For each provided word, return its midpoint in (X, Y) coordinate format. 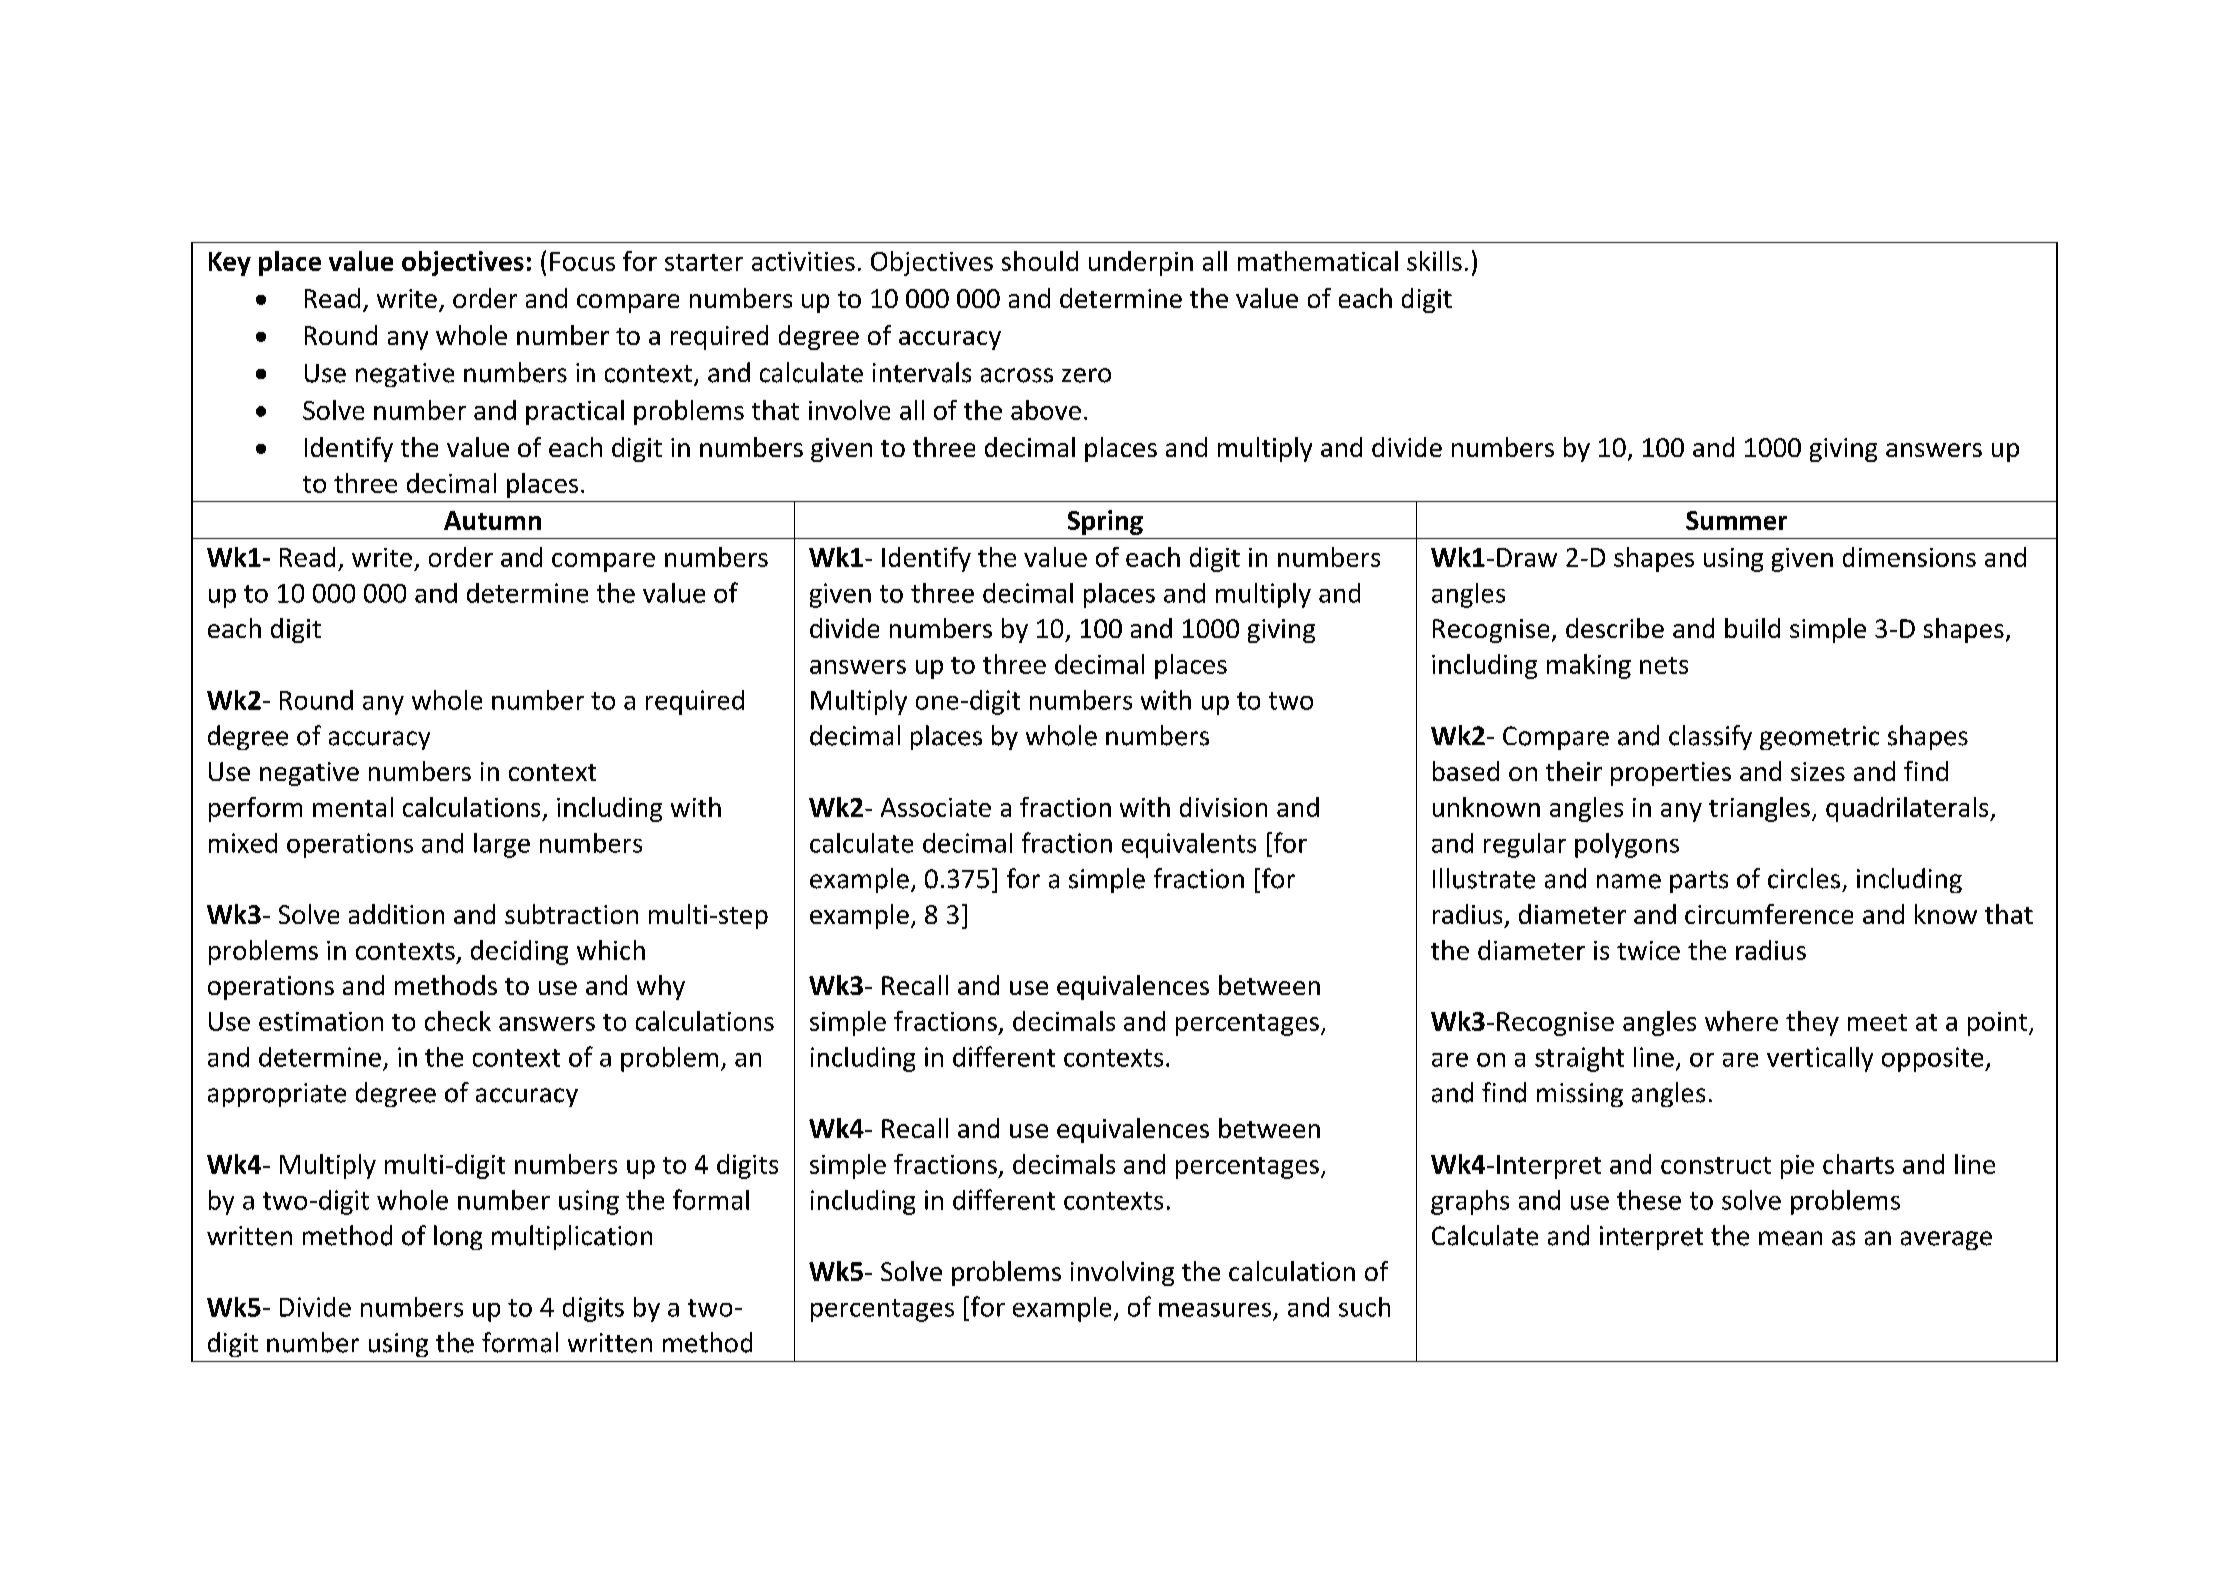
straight (1579, 1059)
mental (353, 807)
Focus (582, 261)
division (1223, 807)
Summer (1736, 520)
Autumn (492, 520)
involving (1122, 1273)
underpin (1141, 263)
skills (1434, 261)
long (458, 1237)
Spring (1105, 522)
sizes (1818, 771)
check (458, 1021)
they (1812, 1023)
